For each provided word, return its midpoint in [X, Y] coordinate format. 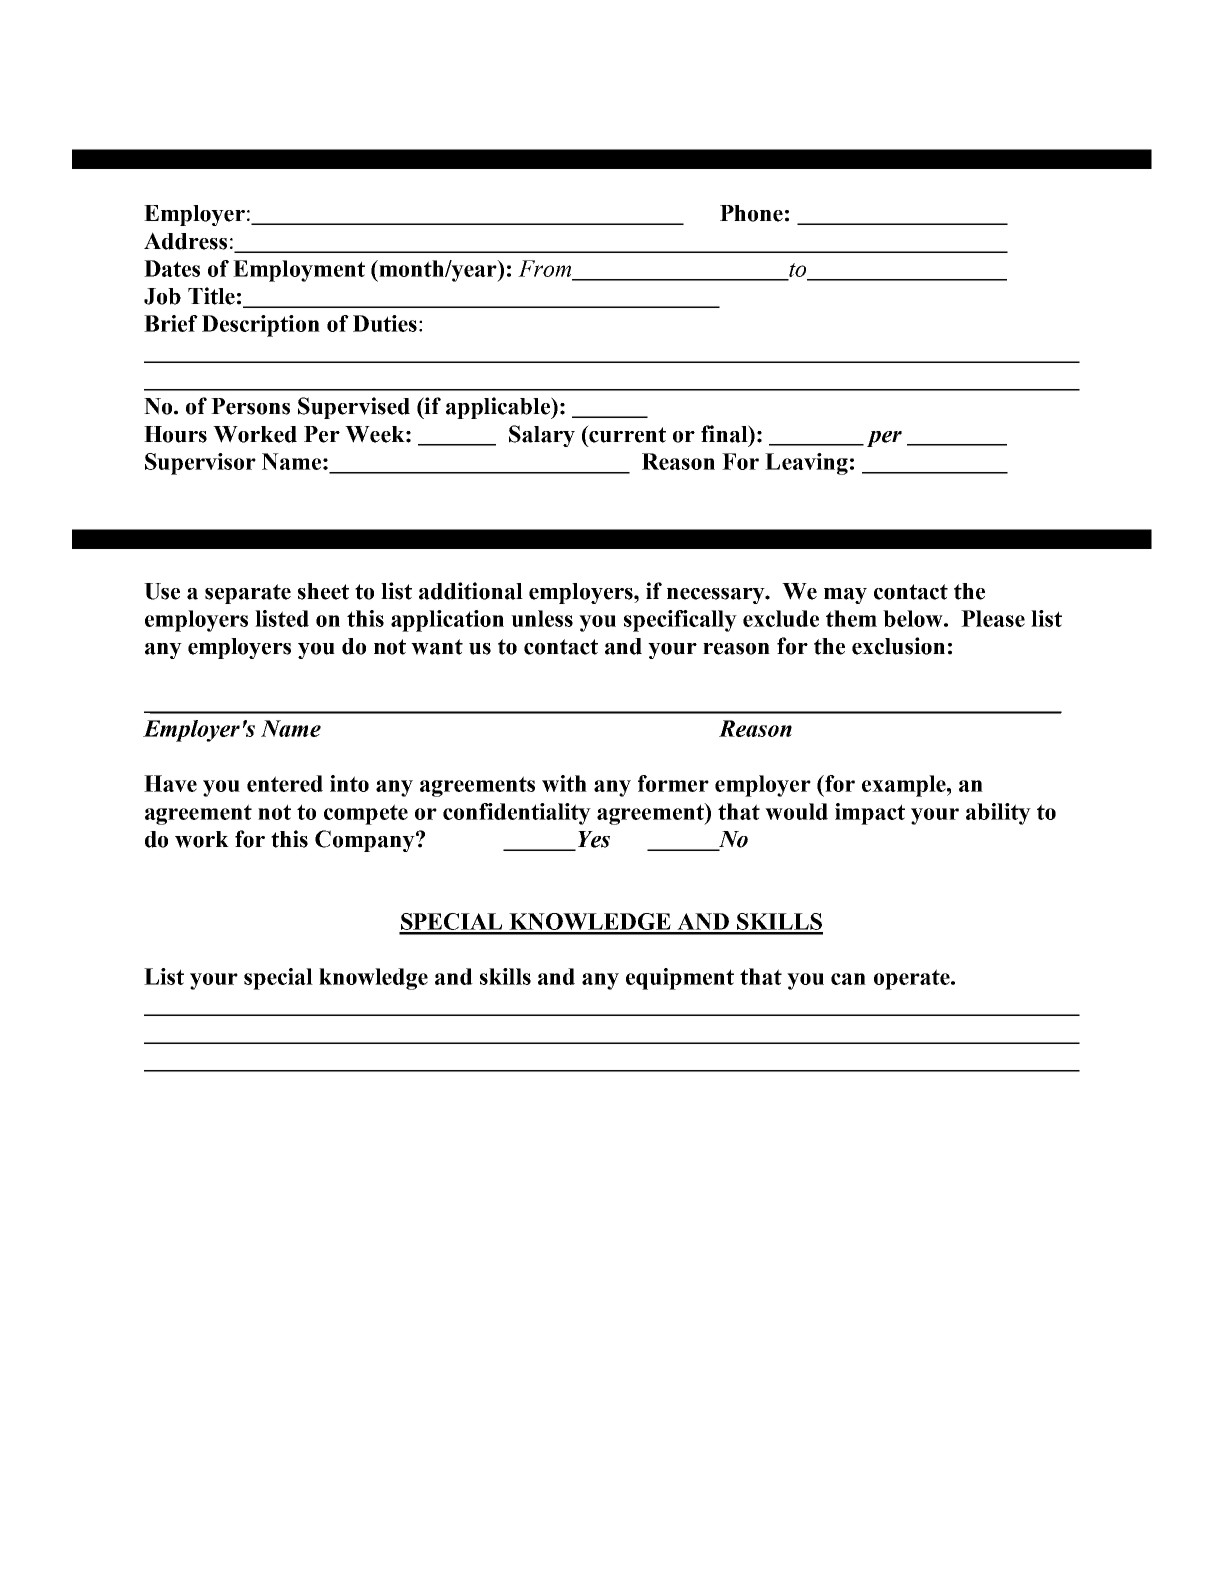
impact [870, 814]
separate [248, 594]
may [845, 596]
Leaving [806, 464]
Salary [542, 436]
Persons [250, 406]
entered [285, 783]
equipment [680, 979]
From [544, 268]
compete [366, 814]
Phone [751, 213]
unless [542, 618]
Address [185, 241]
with [564, 783]
